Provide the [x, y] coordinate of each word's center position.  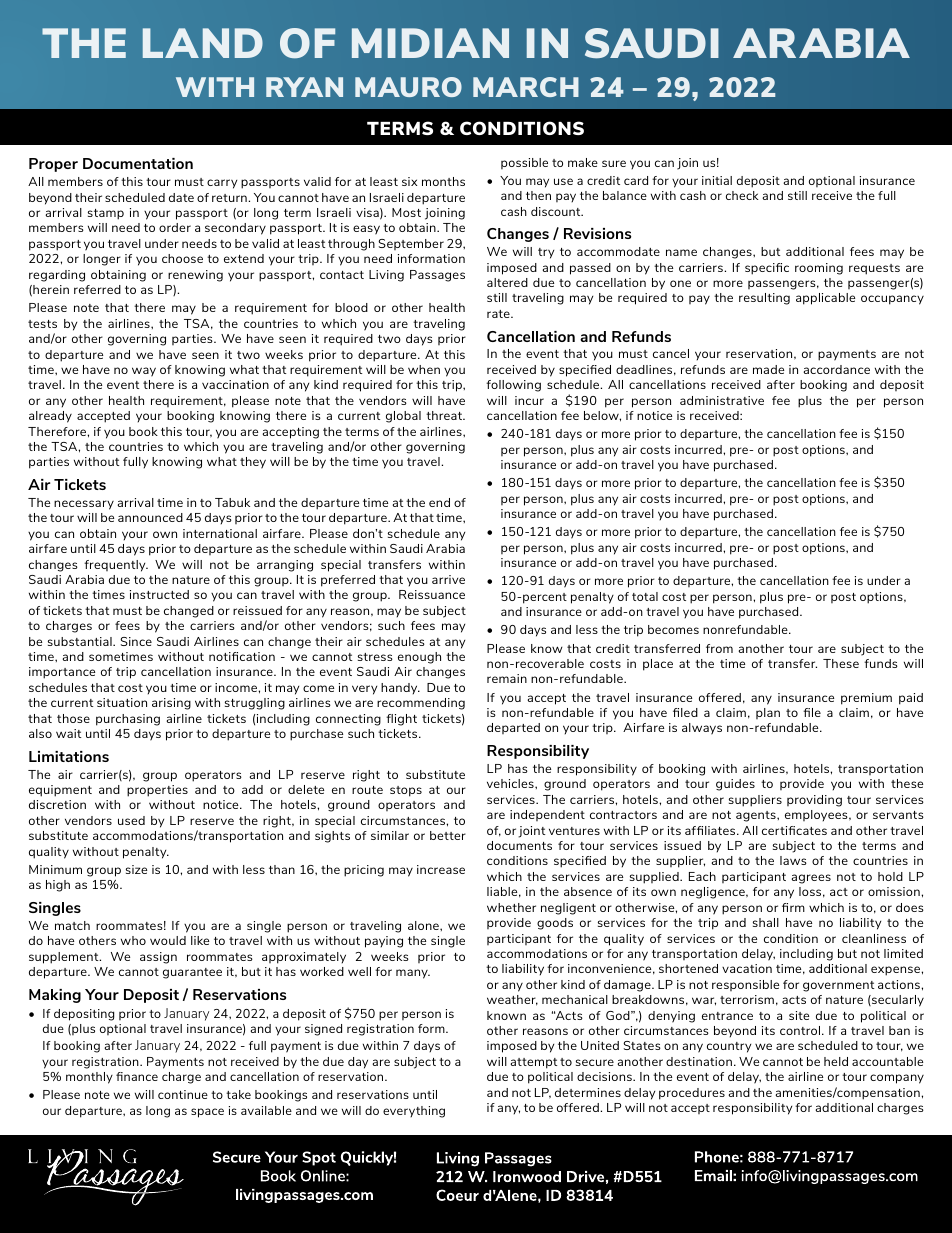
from [719, 648]
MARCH [526, 87]
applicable [825, 299]
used [131, 820]
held [836, 1061]
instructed [159, 594]
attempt [533, 1063]
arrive [448, 579]
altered [507, 282]
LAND [203, 43]
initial [717, 180]
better [448, 835]
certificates [794, 830]
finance [137, 1076]
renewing [195, 276]
